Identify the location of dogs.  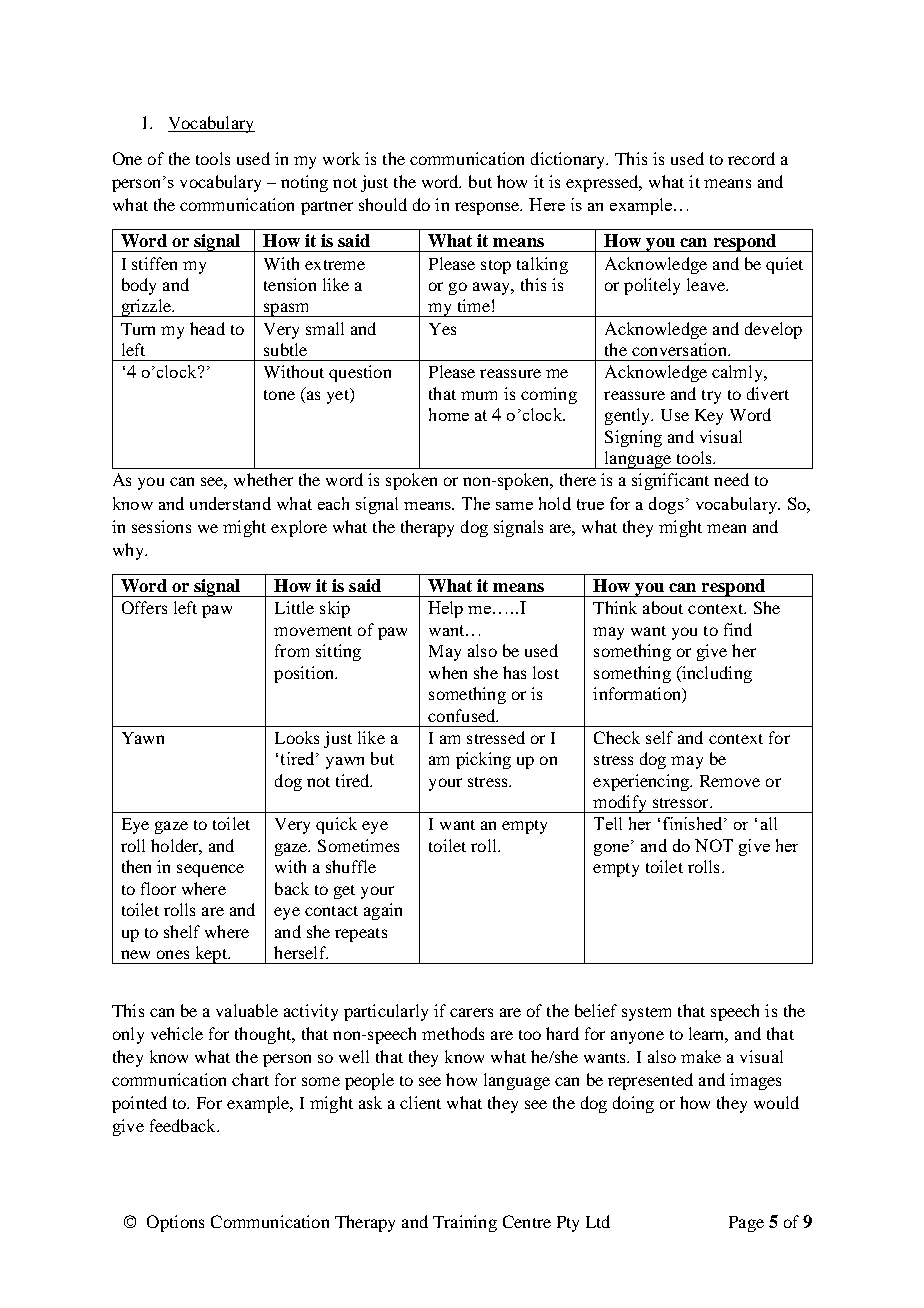
(666, 505).
